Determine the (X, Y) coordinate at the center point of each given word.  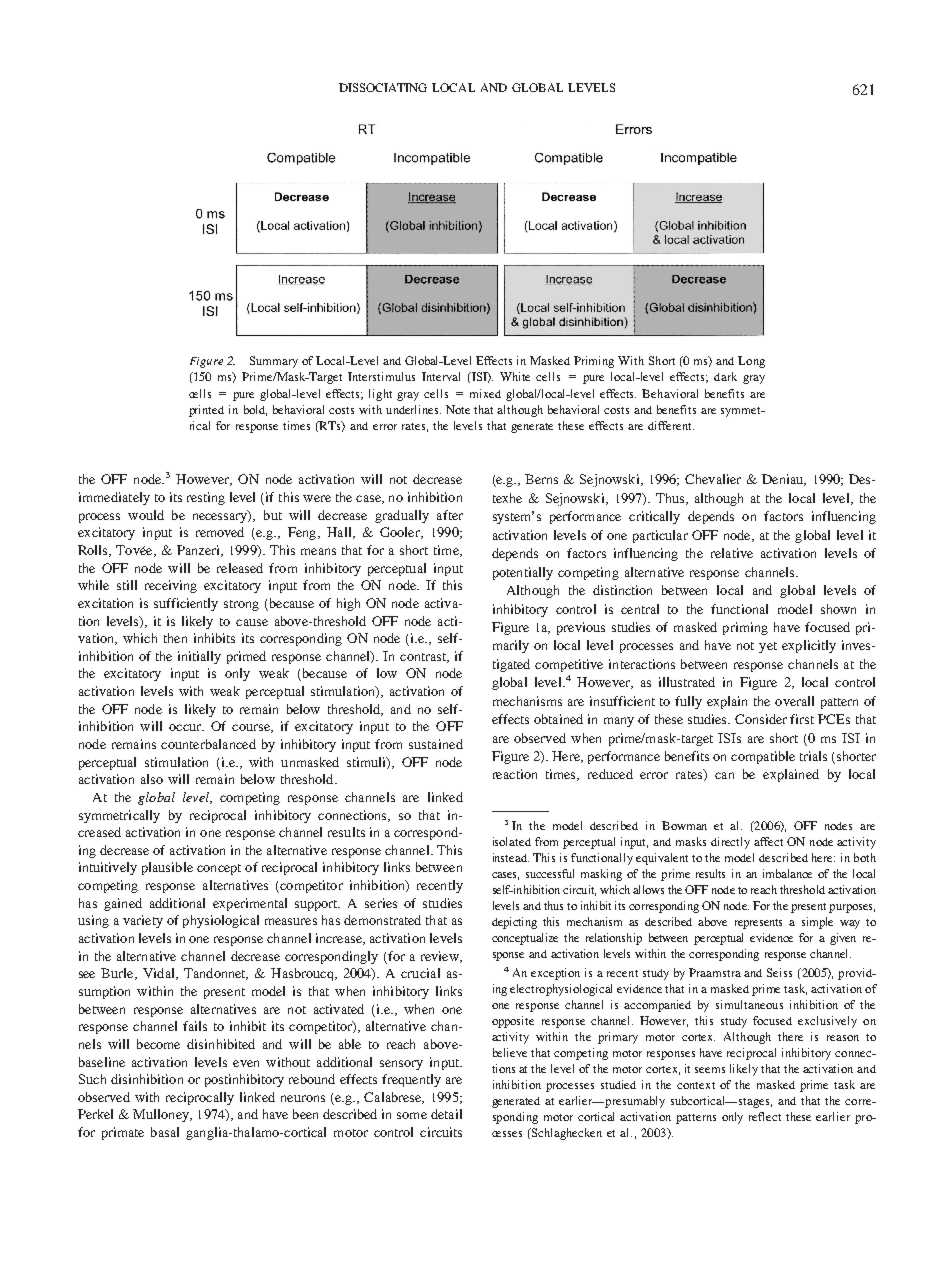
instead (511, 857)
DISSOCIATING (383, 87)
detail (446, 1114)
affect (768, 841)
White (515, 376)
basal (165, 1132)
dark (725, 376)
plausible (167, 868)
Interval (441, 376)
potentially (523, 573)
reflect (765, 1116)
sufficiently (186, 604)
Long (751, 362)
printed (206, 411)
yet (768, 647)
